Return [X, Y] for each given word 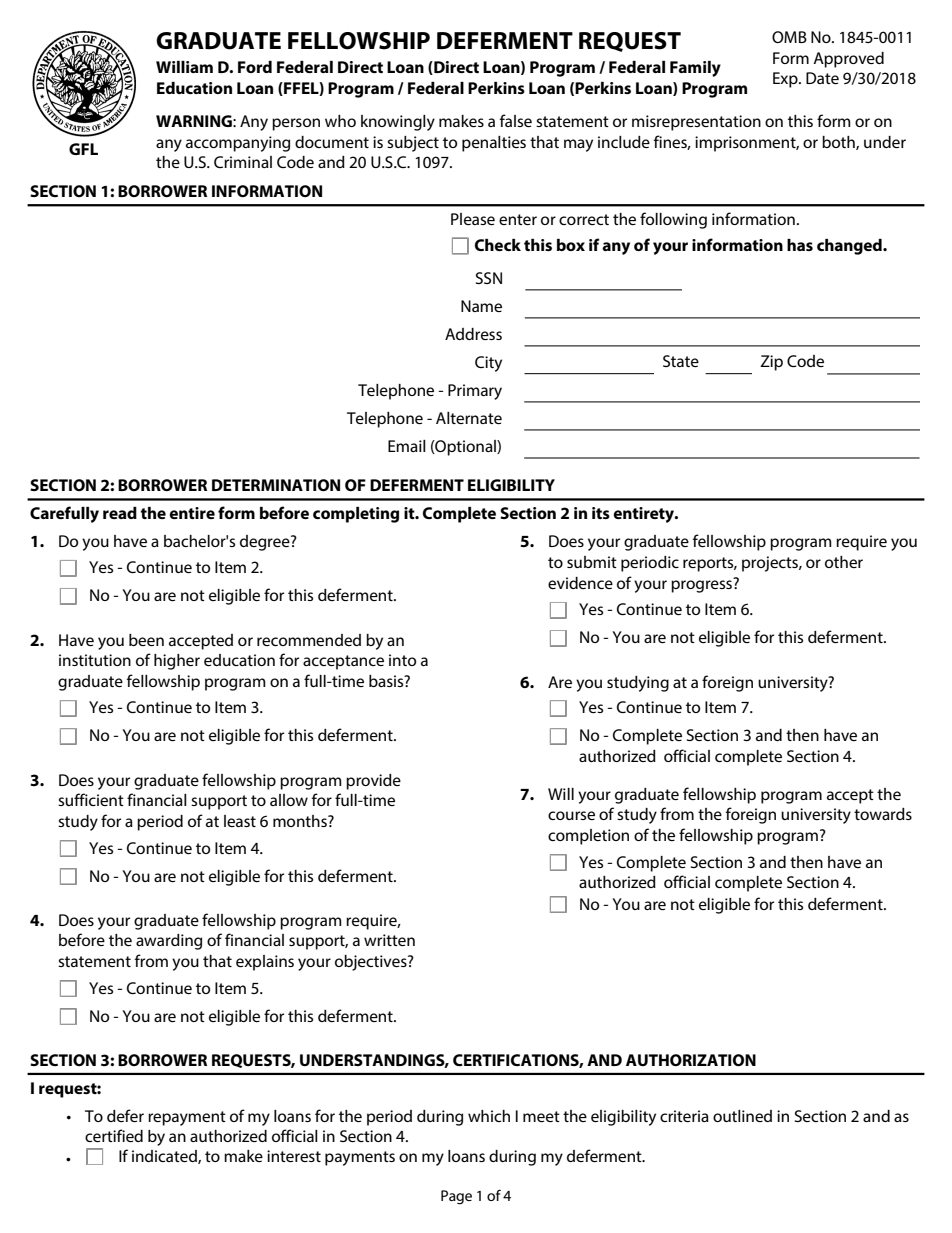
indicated [165, 1157]
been [146, 640]
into [402, 660]
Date [822, 78]
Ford [255, 67]
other [844, 562]
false [516, 120]
